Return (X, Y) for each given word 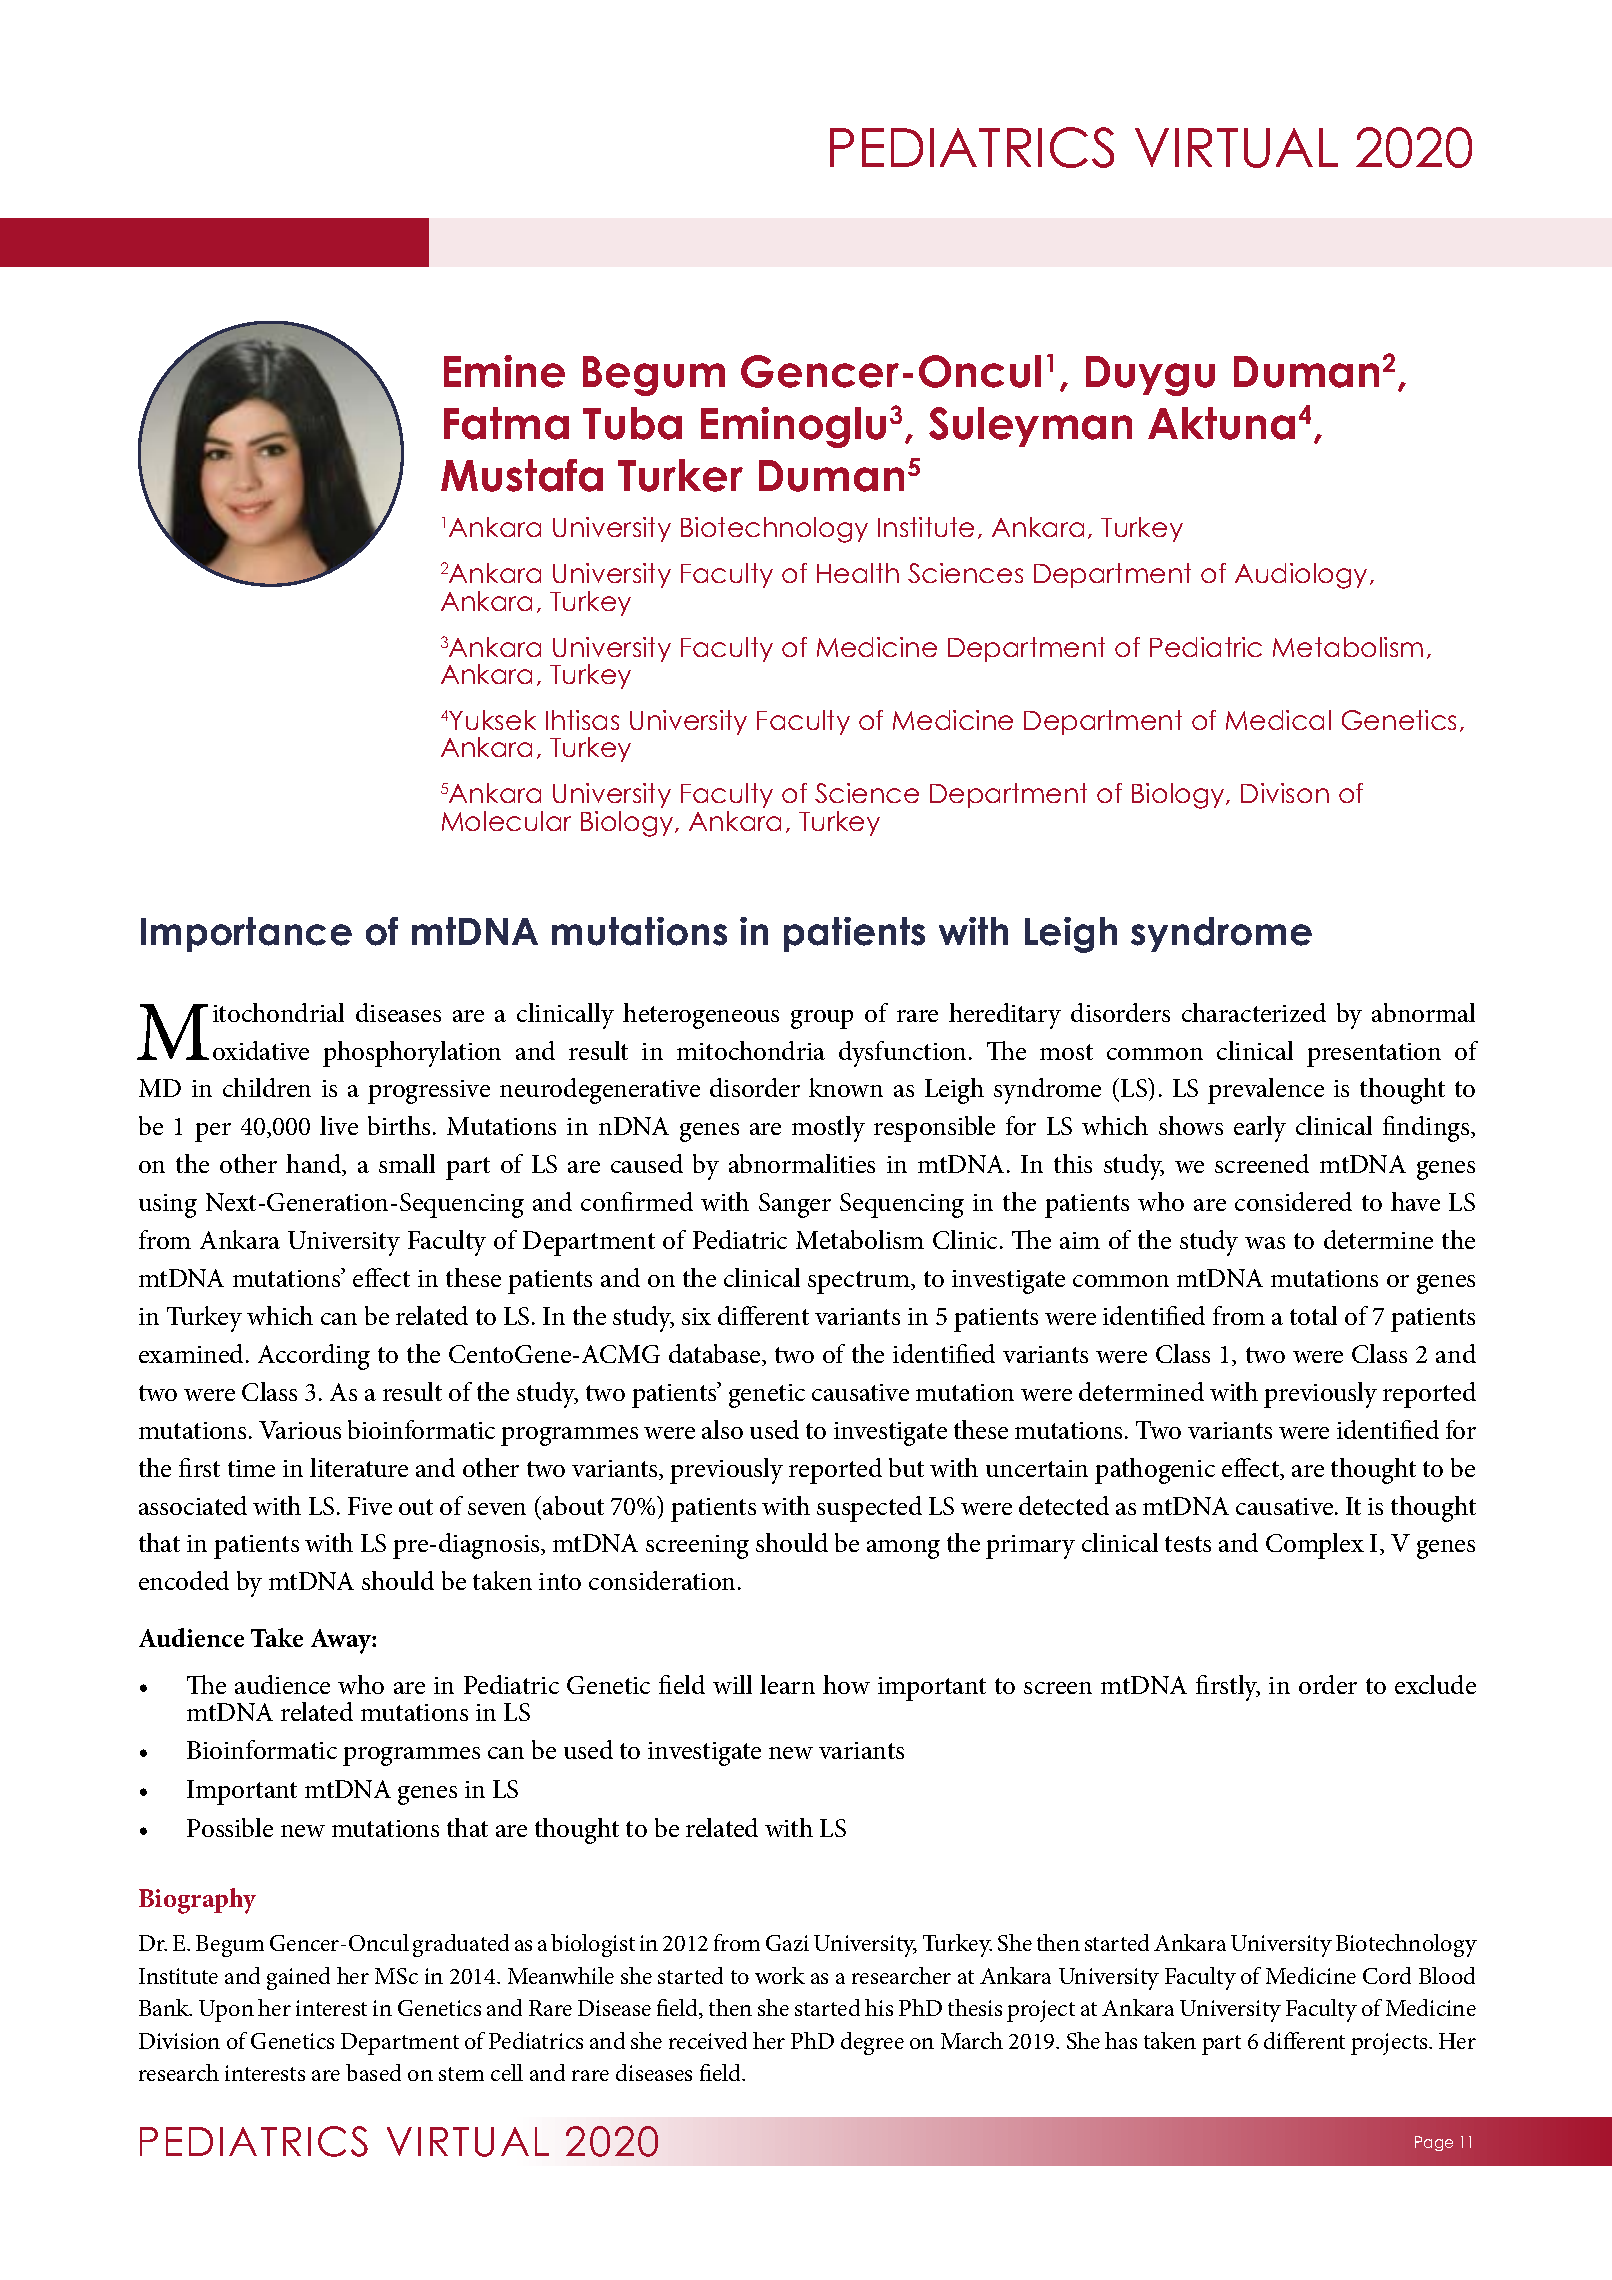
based (373, 2072)
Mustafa (522, 475)
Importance (246, 934)
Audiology (1301, 576)
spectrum (860, 1282)
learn (787, 1684)
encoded (184, 1580)
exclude (1435, 1684)
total (1313, 1315)
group (822, 1019)
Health (858, 573)
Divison (1285, 793)
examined (191, 1353)
